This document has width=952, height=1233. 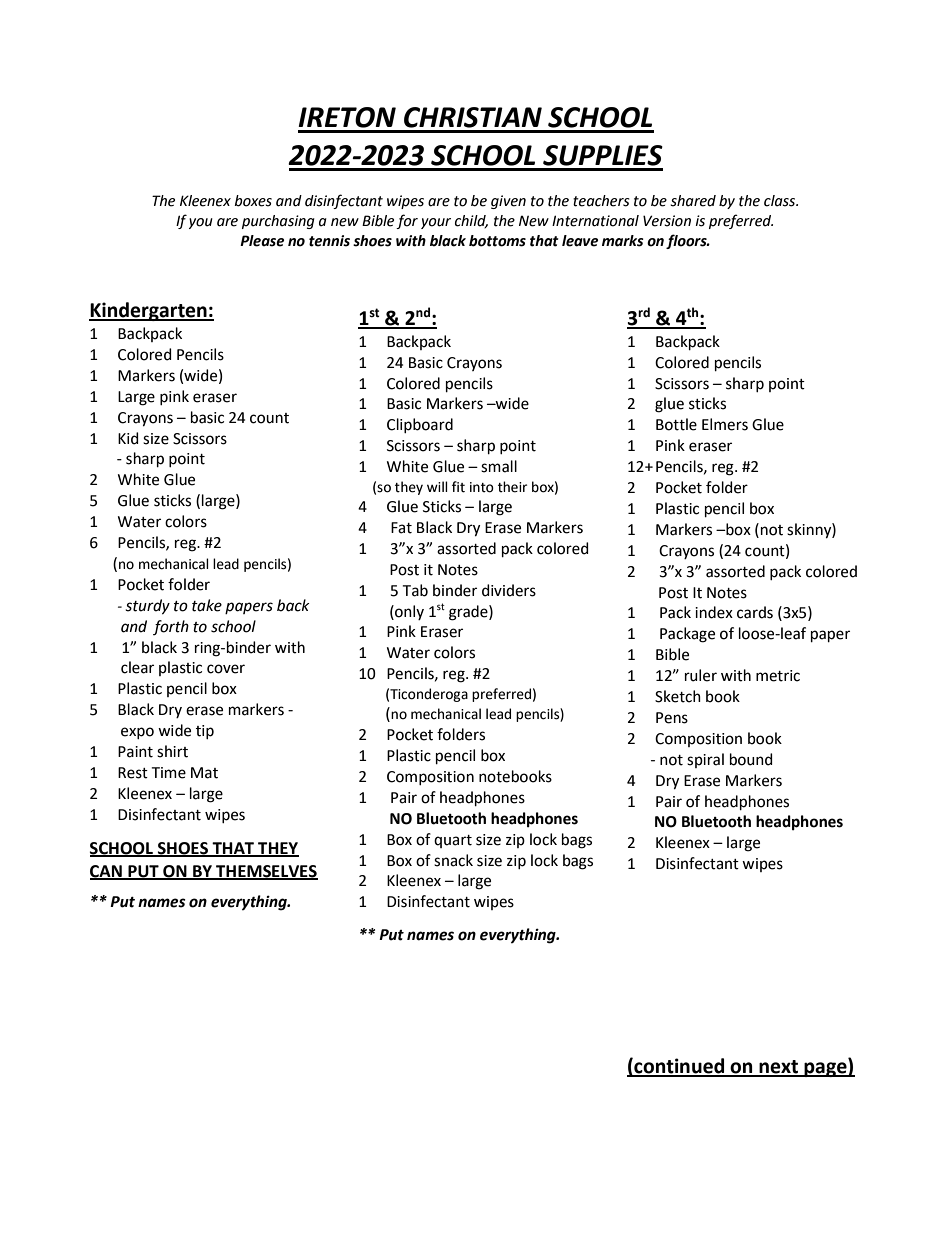 I want to click on Kid, so click(x=128, y=438).
